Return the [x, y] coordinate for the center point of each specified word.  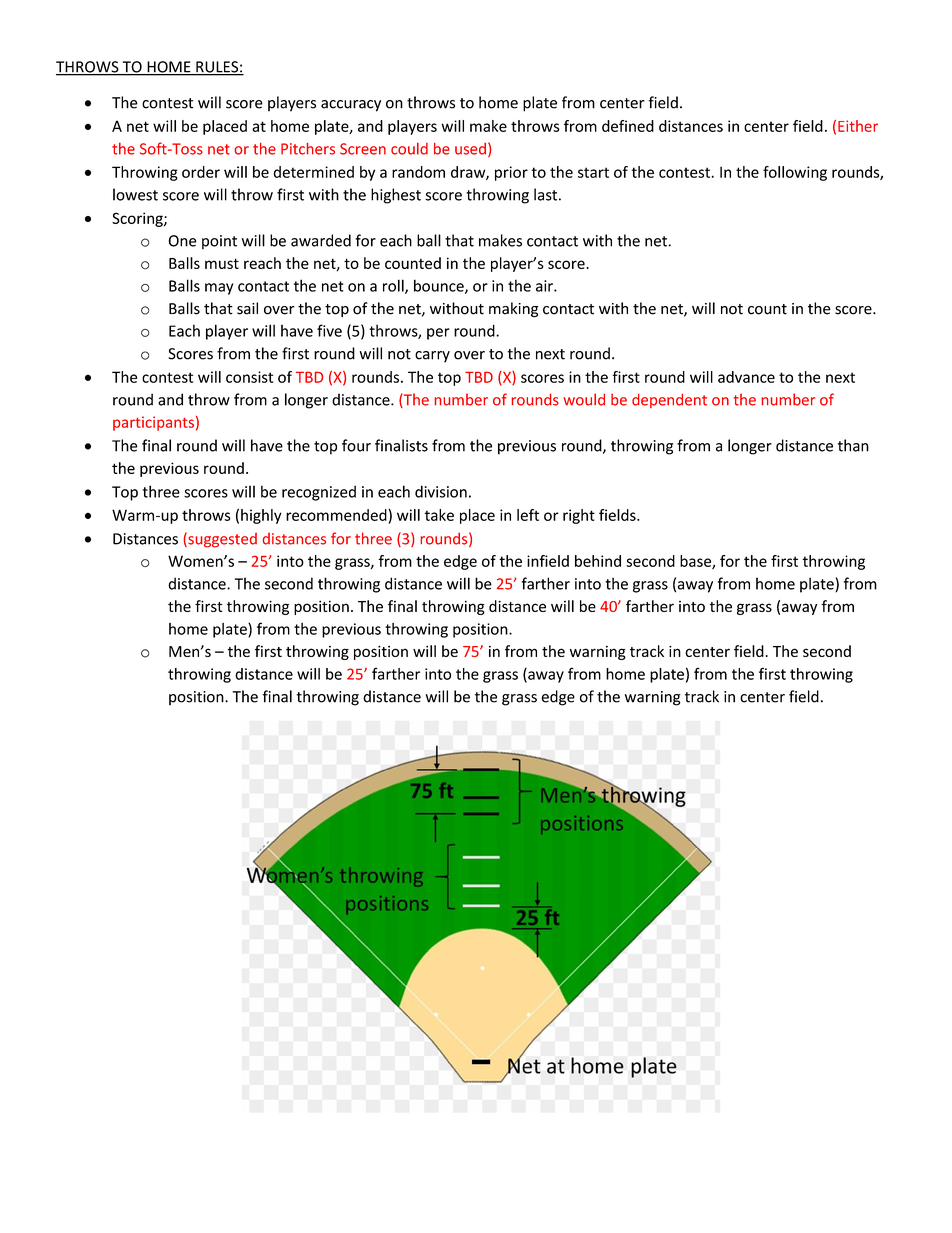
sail [247, 308]
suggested [221, 540]
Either [858, 126]
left [528, 515]
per [438, 334]
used [470, 149]
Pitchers [308, 149]
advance [746, 377]
